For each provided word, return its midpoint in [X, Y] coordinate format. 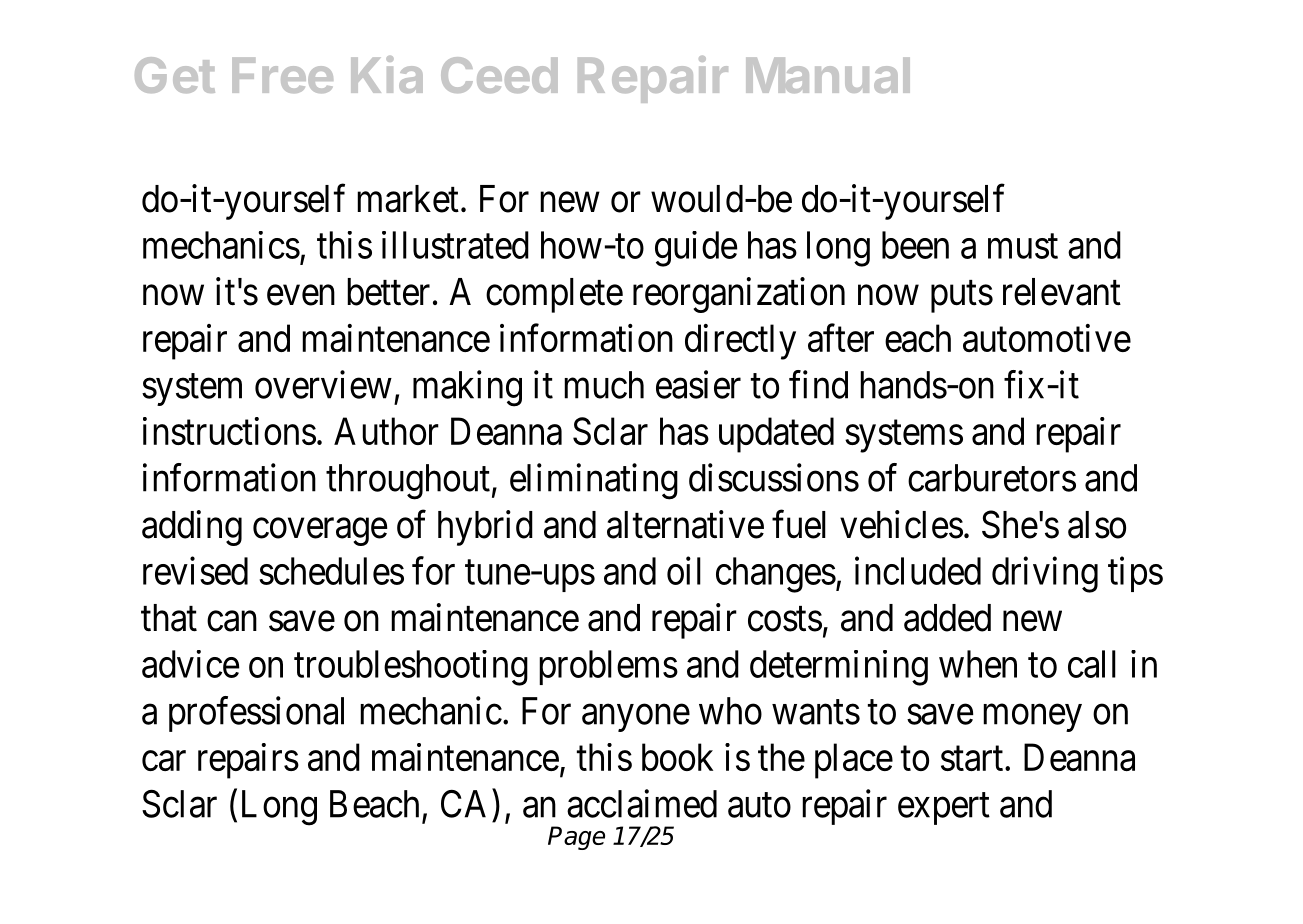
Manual [828, 75]
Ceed [499, 75]
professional [256, 714]
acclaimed [642, 803]
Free [282, 75]
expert [944, 809]
